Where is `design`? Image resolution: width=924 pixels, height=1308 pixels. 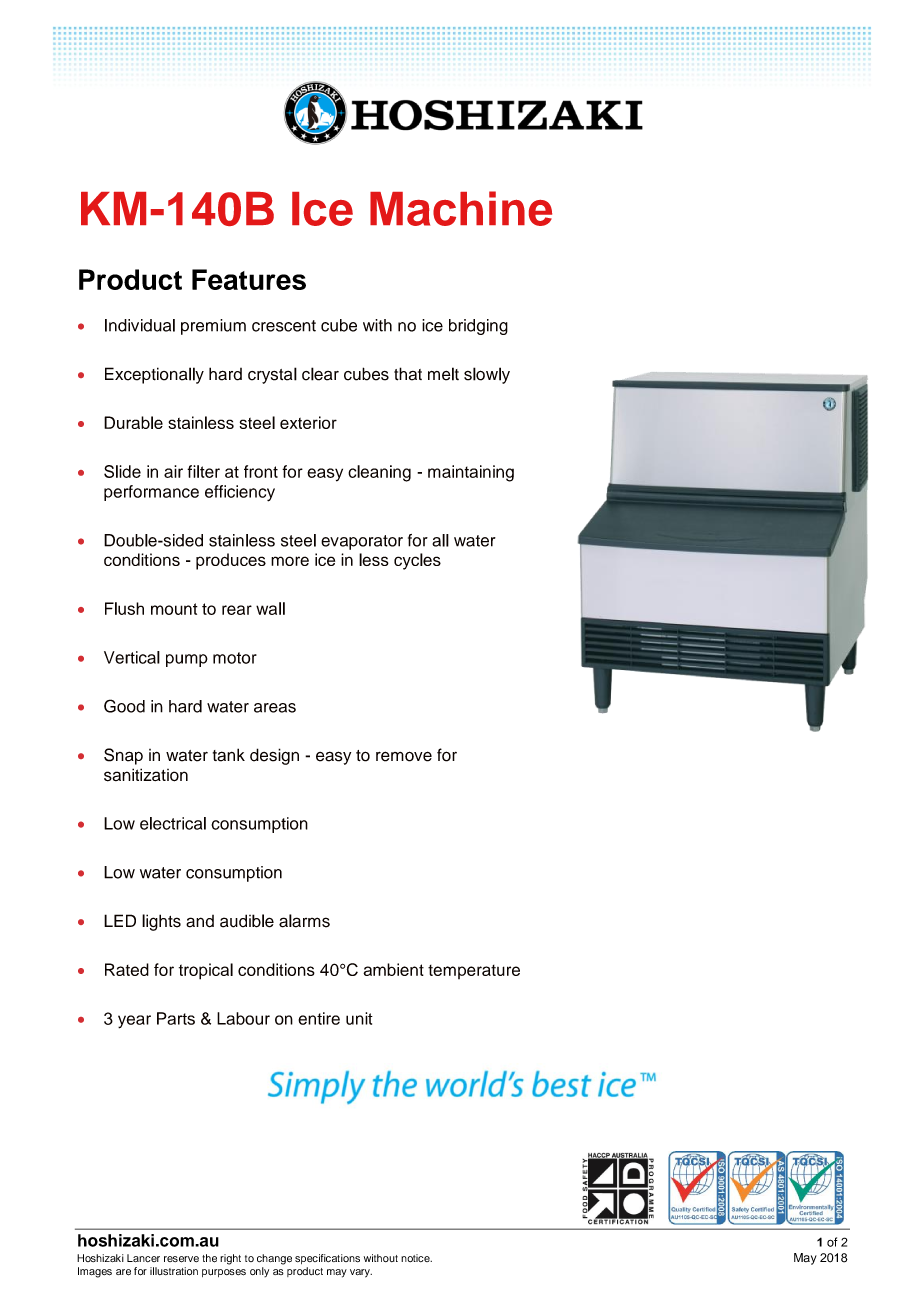
design is located at coordinates (274, 756).
